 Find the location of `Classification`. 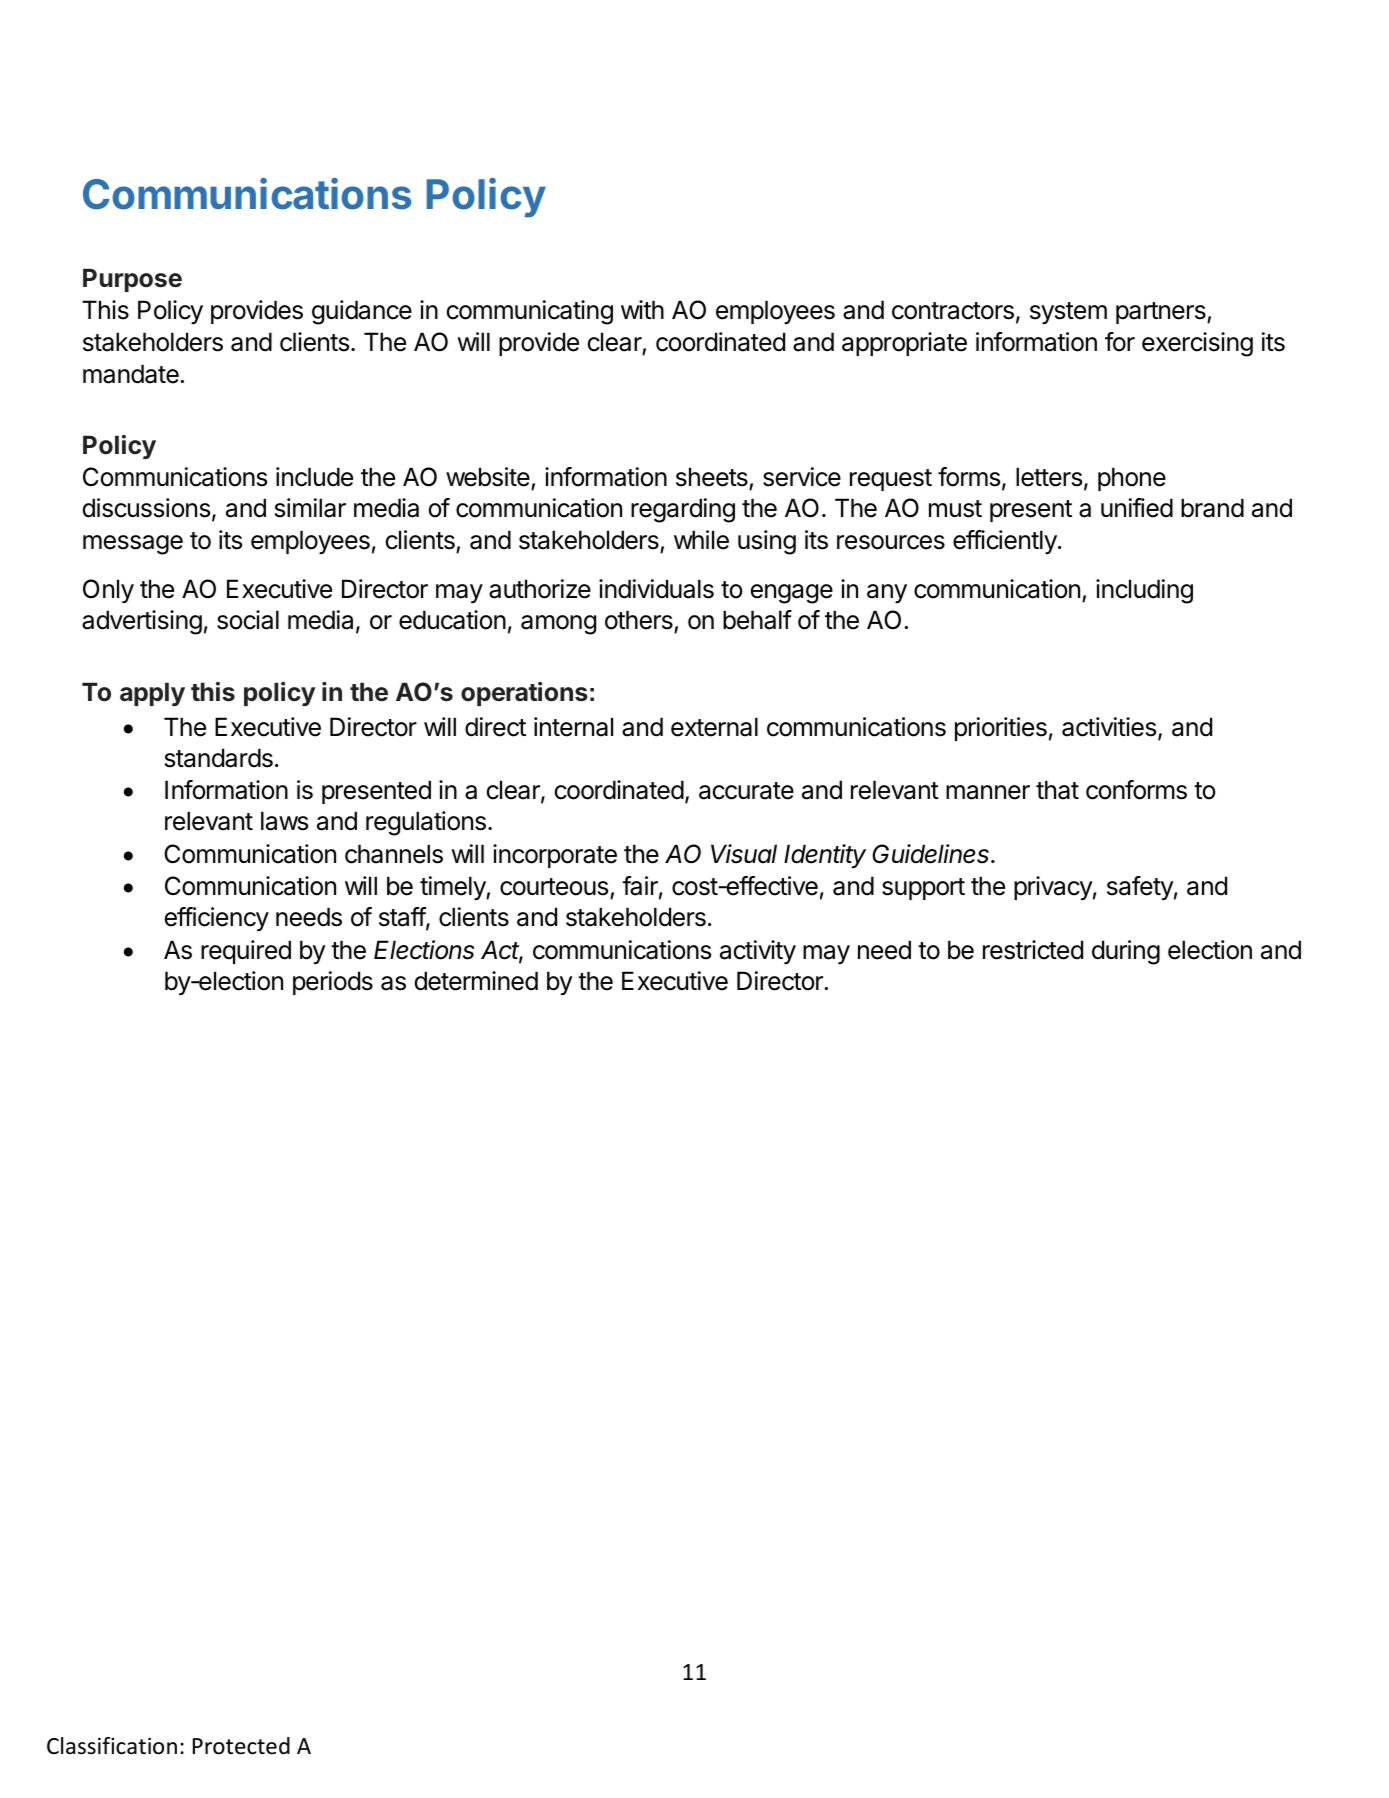

Classification is located at coordinates (112, 1746).
